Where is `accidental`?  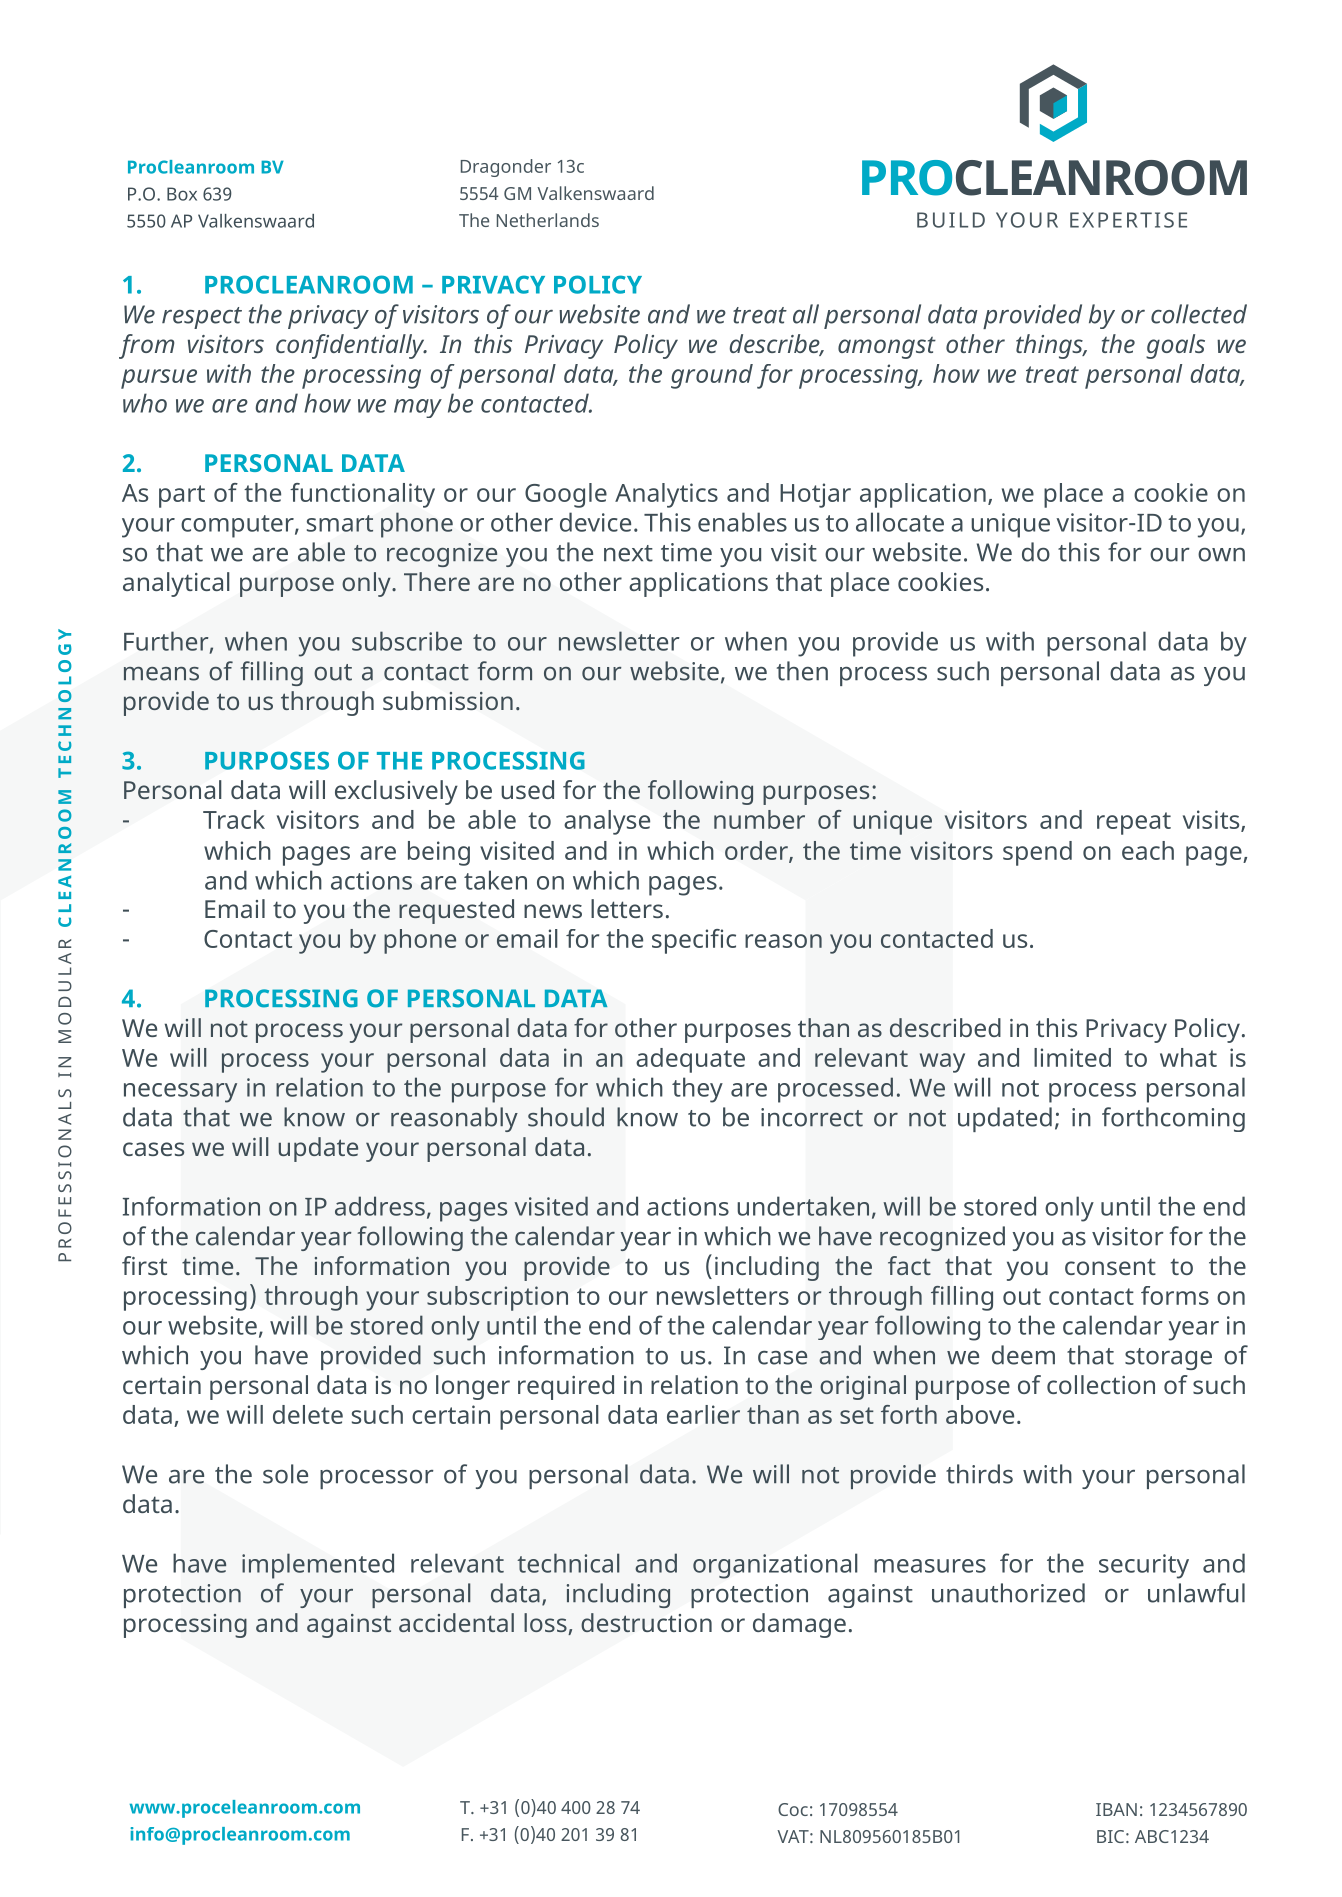
accidental is located at coordinates (456, 1622).
